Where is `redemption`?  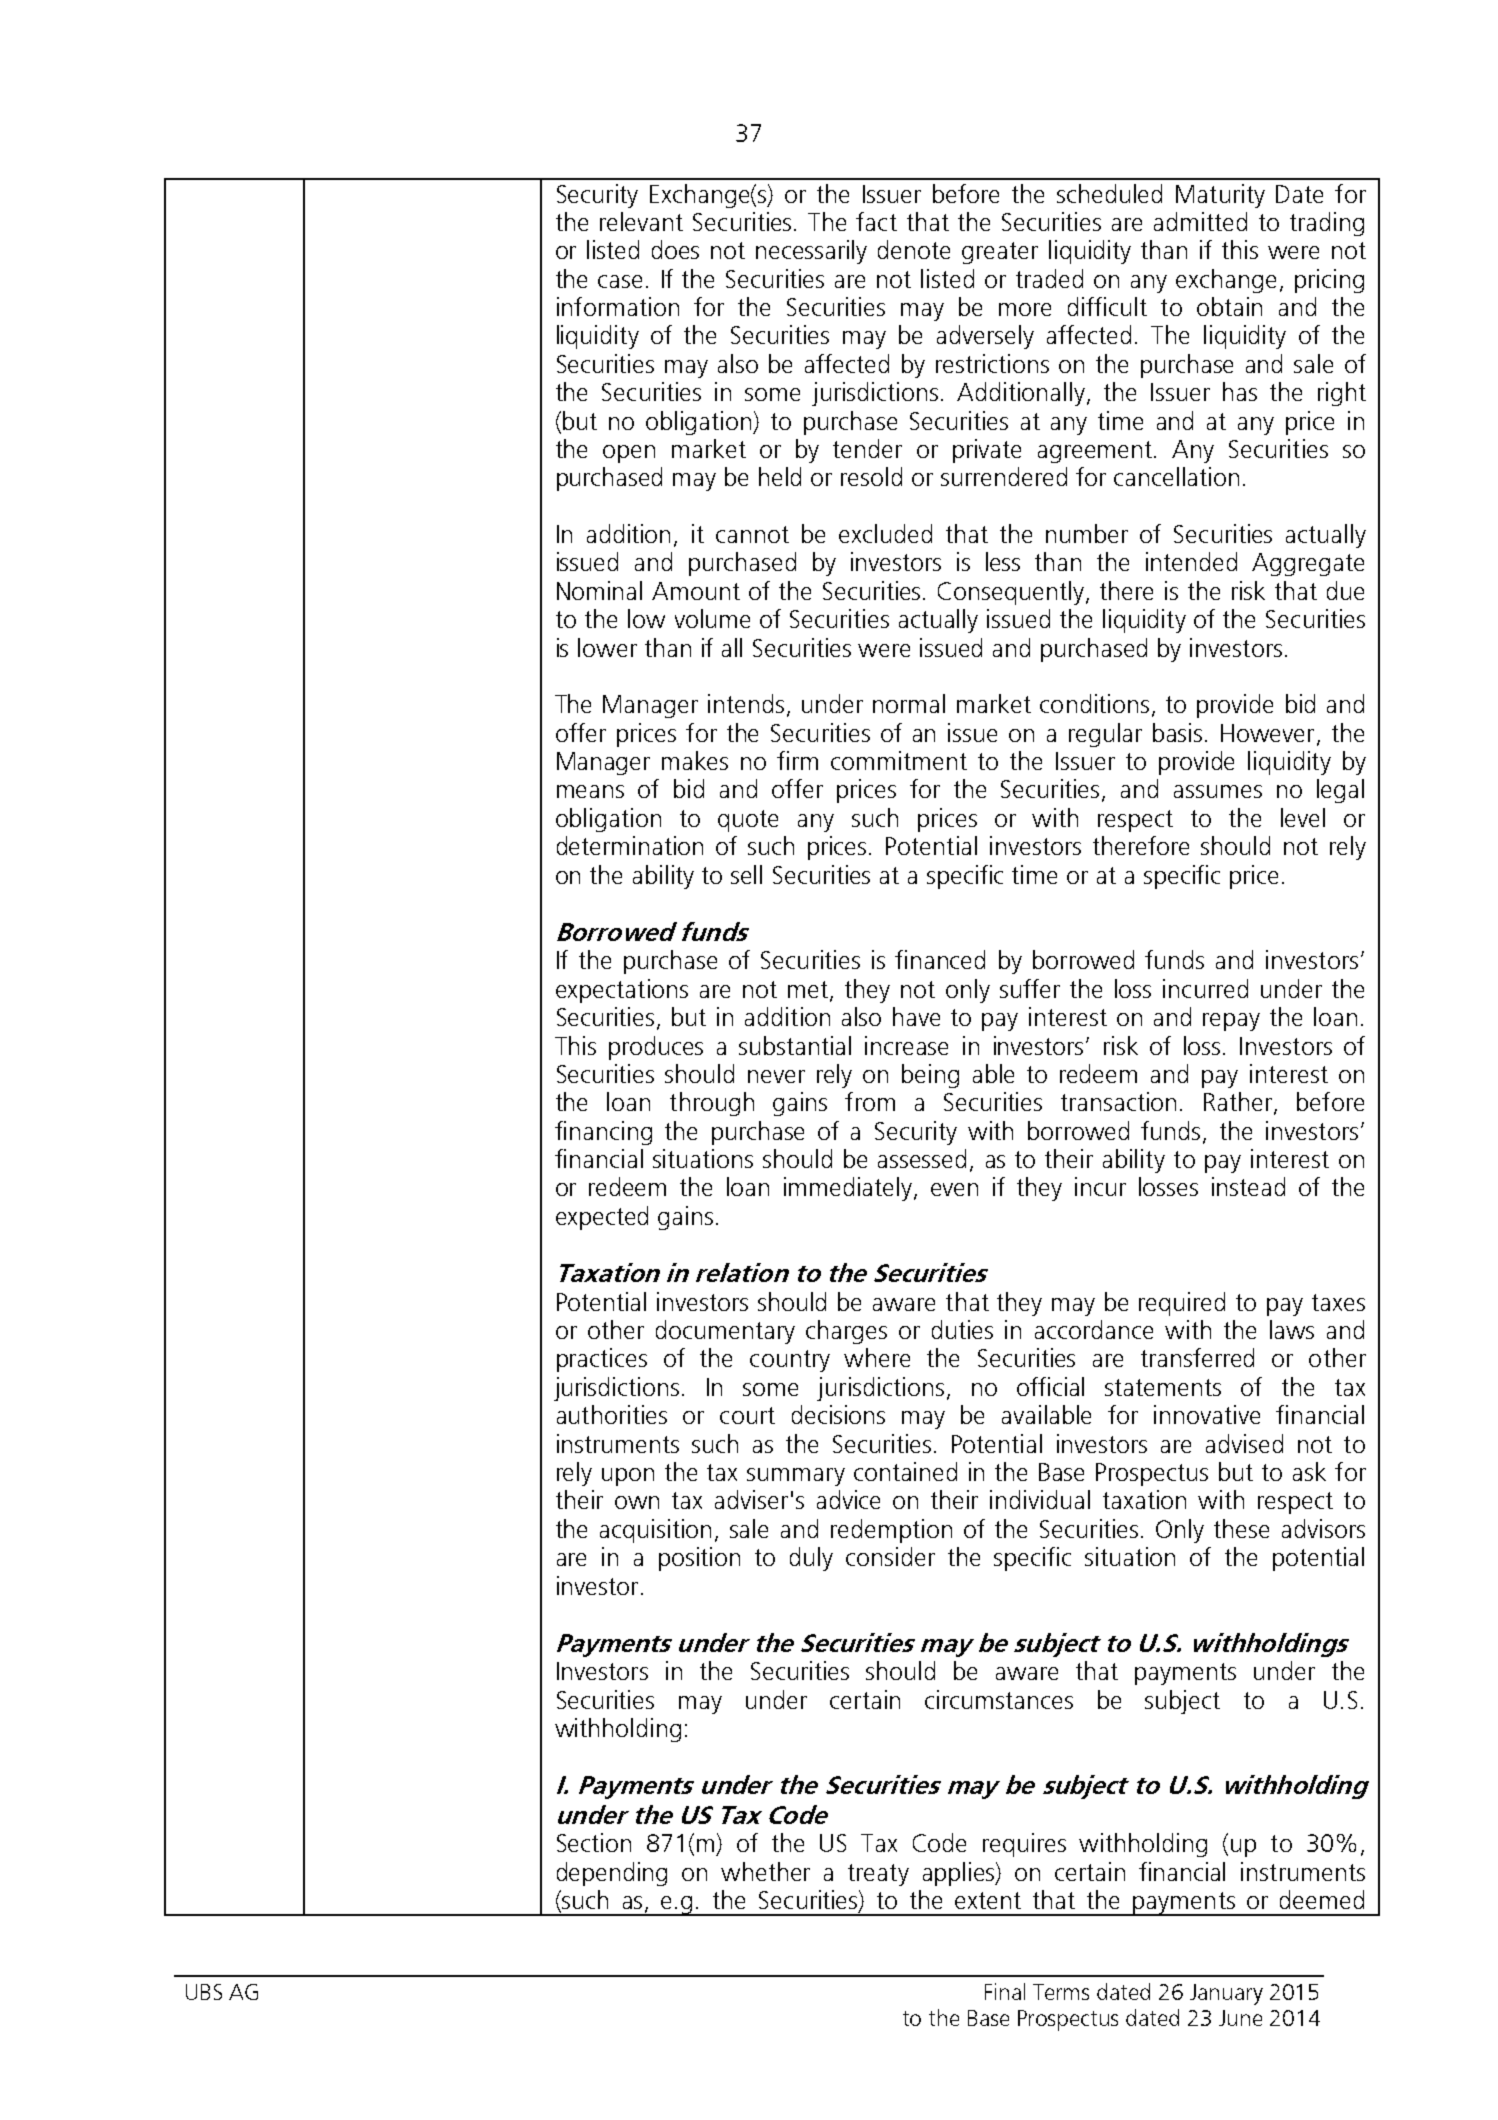 redemption is located at coordinates (891, 1531).
